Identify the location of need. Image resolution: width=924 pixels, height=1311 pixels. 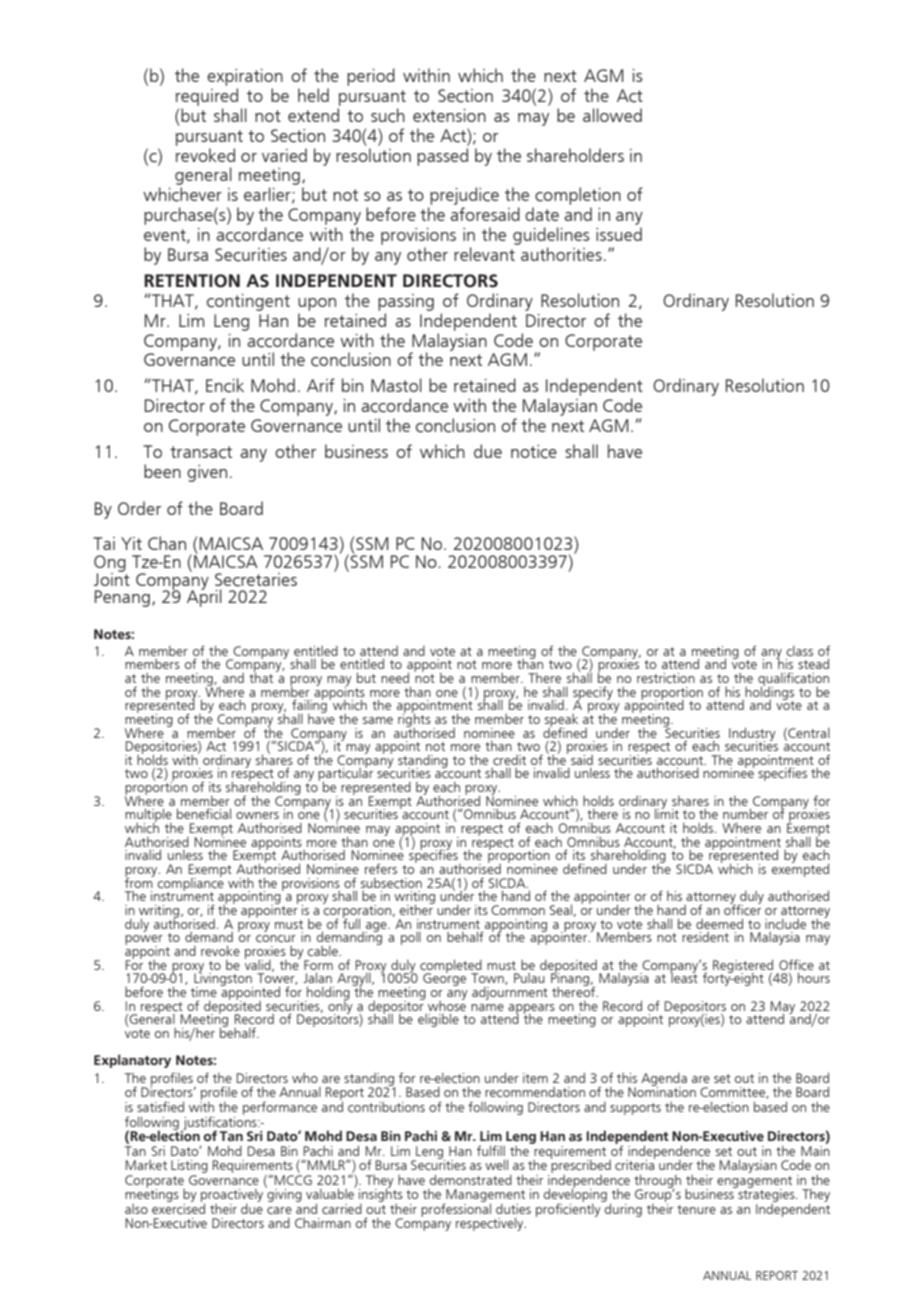
(395, 677).
